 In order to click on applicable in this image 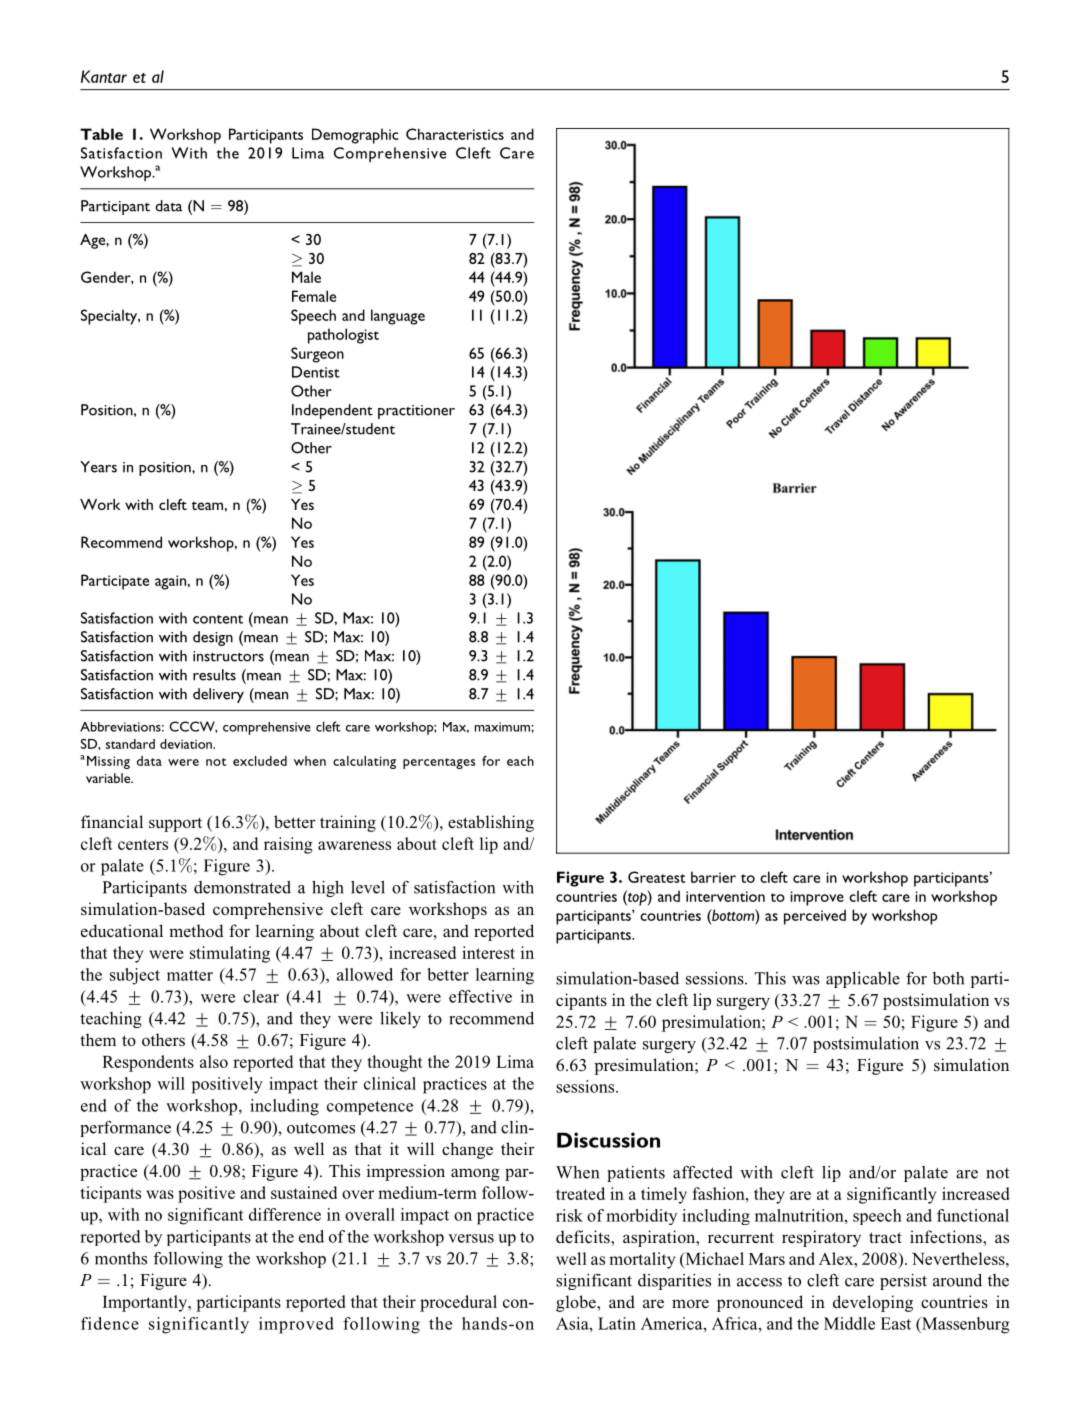, I will do `click(863, 980)`.
